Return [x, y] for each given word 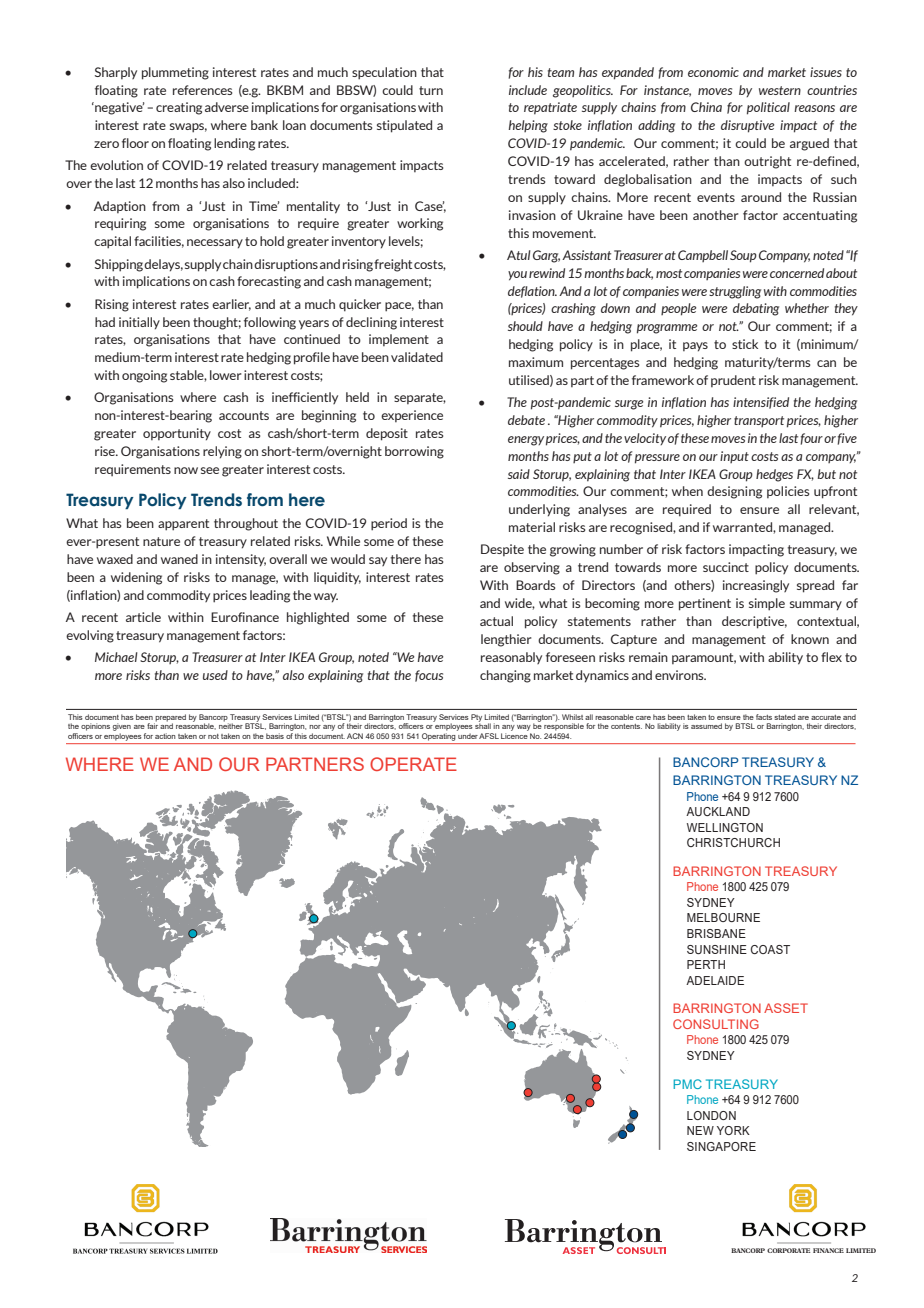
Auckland [718, 811]
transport [759, 421]
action [165, 736]
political [768, 108]
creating [179, 108]
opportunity [177, 434]
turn [431, 90]
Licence [514, 736]
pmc [687, 1084]
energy [526, 441]
